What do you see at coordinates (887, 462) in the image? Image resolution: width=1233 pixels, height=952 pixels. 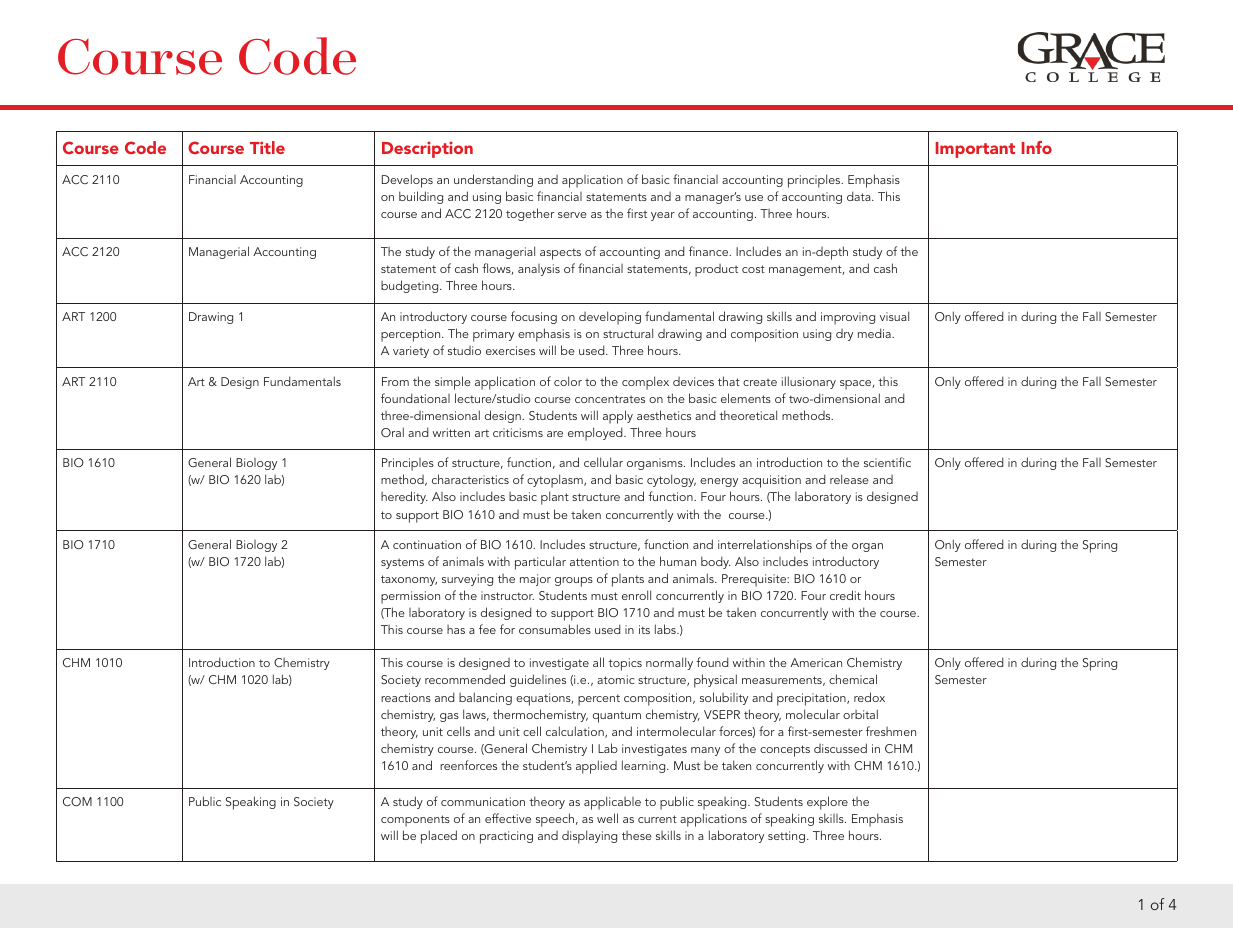 I see `scientific` at bounding box center [887, 462].
